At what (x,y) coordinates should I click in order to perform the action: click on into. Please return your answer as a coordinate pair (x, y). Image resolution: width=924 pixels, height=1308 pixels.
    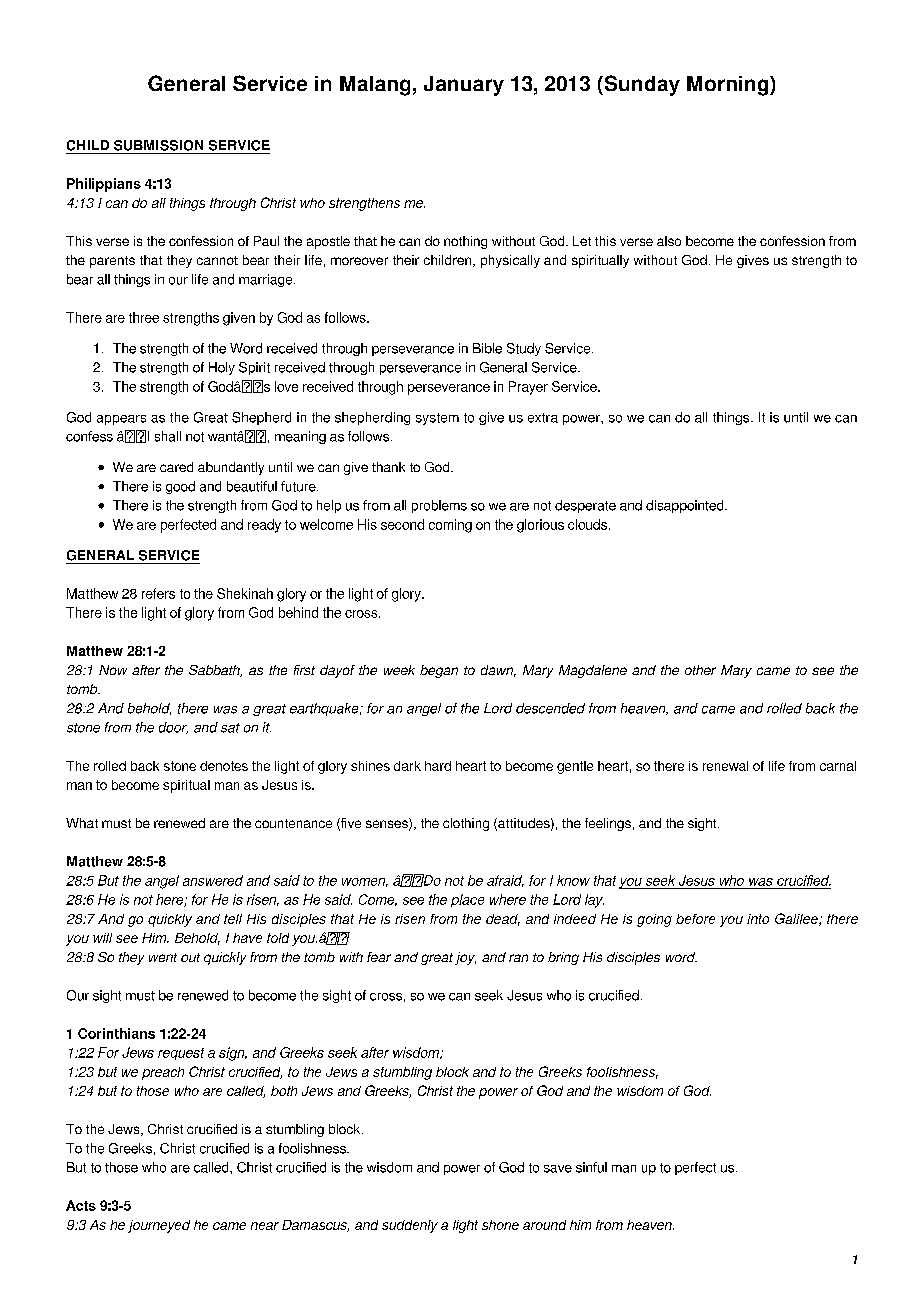
    Looking at the image, I should click on (758, 919).
